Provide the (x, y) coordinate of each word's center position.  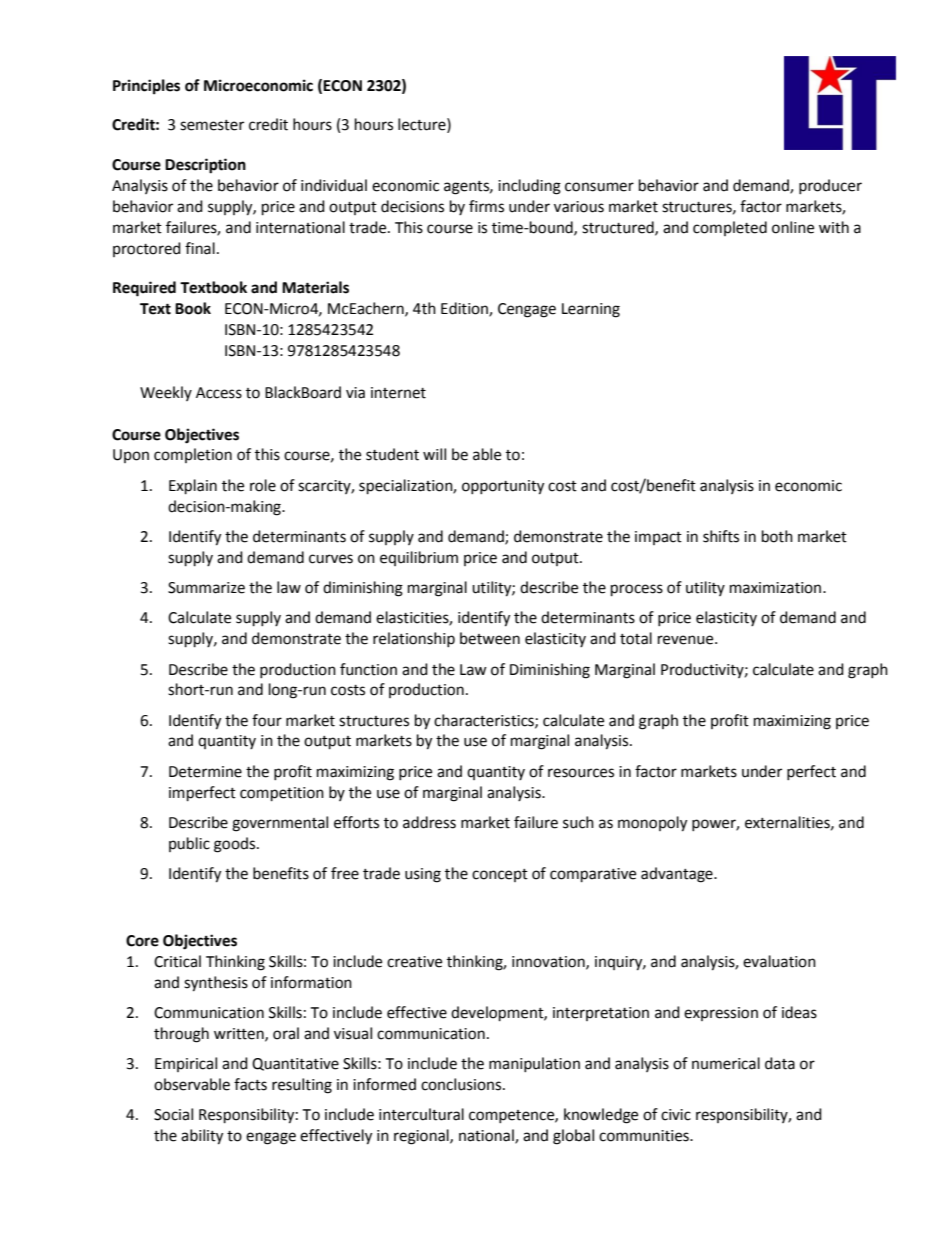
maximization (777, 588)
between (490, 638)
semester (212, 125)
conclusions (462, 1084)
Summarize (206, 588)
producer (830, 186)
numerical (726, 1063)
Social (173, 1114)
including (529, 187)
